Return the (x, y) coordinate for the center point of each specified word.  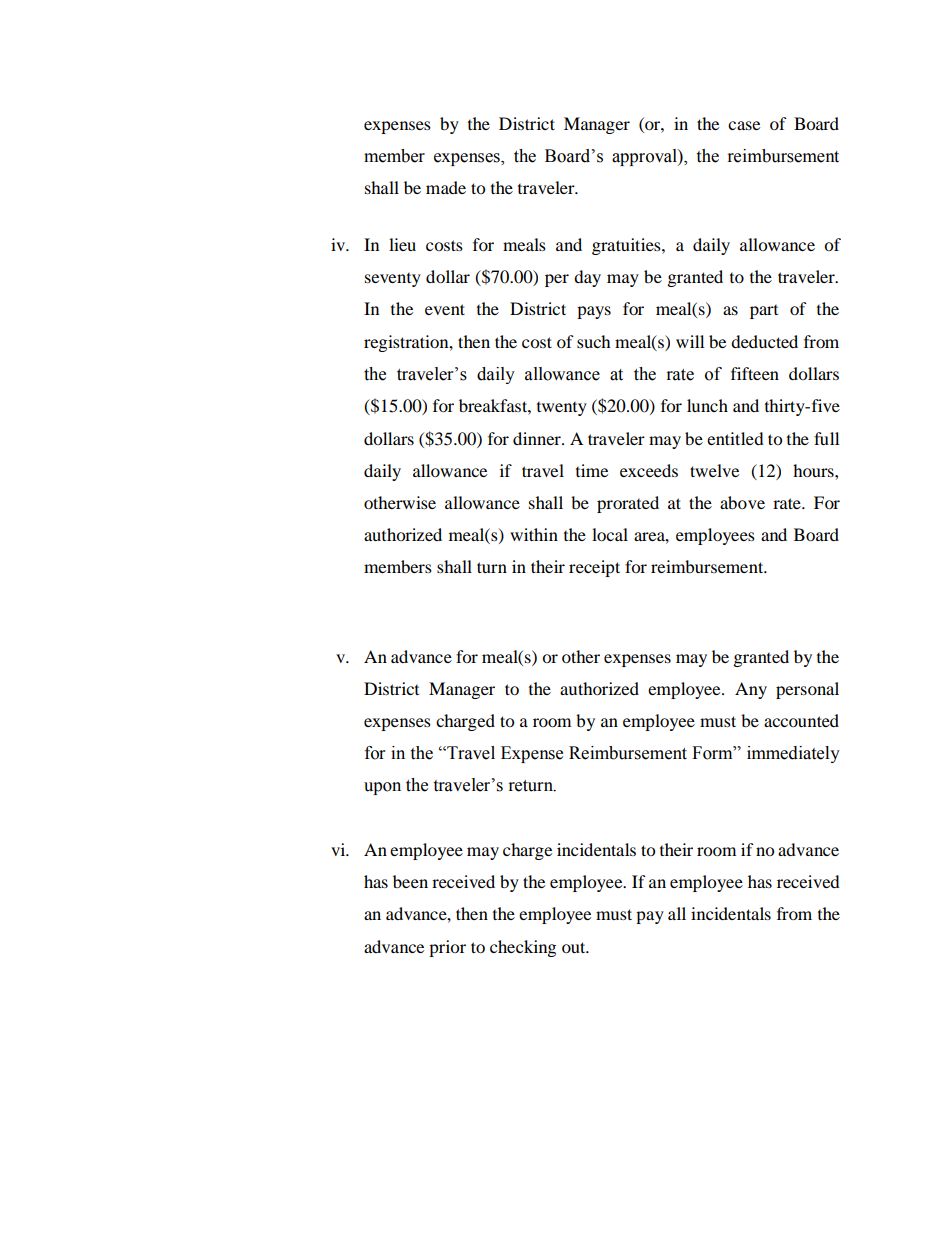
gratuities (627, 246)
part (764, 312)
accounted (801, 720)
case (744, 125)
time (592, 470)
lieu (402, 244)
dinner (538, 438)
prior (447, 948)
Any (751, 690)
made (446, 187)
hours (814, 470)
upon (382, 788)
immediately (793, 754)
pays (594, 312)
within (534, 534)
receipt (594, 568)
